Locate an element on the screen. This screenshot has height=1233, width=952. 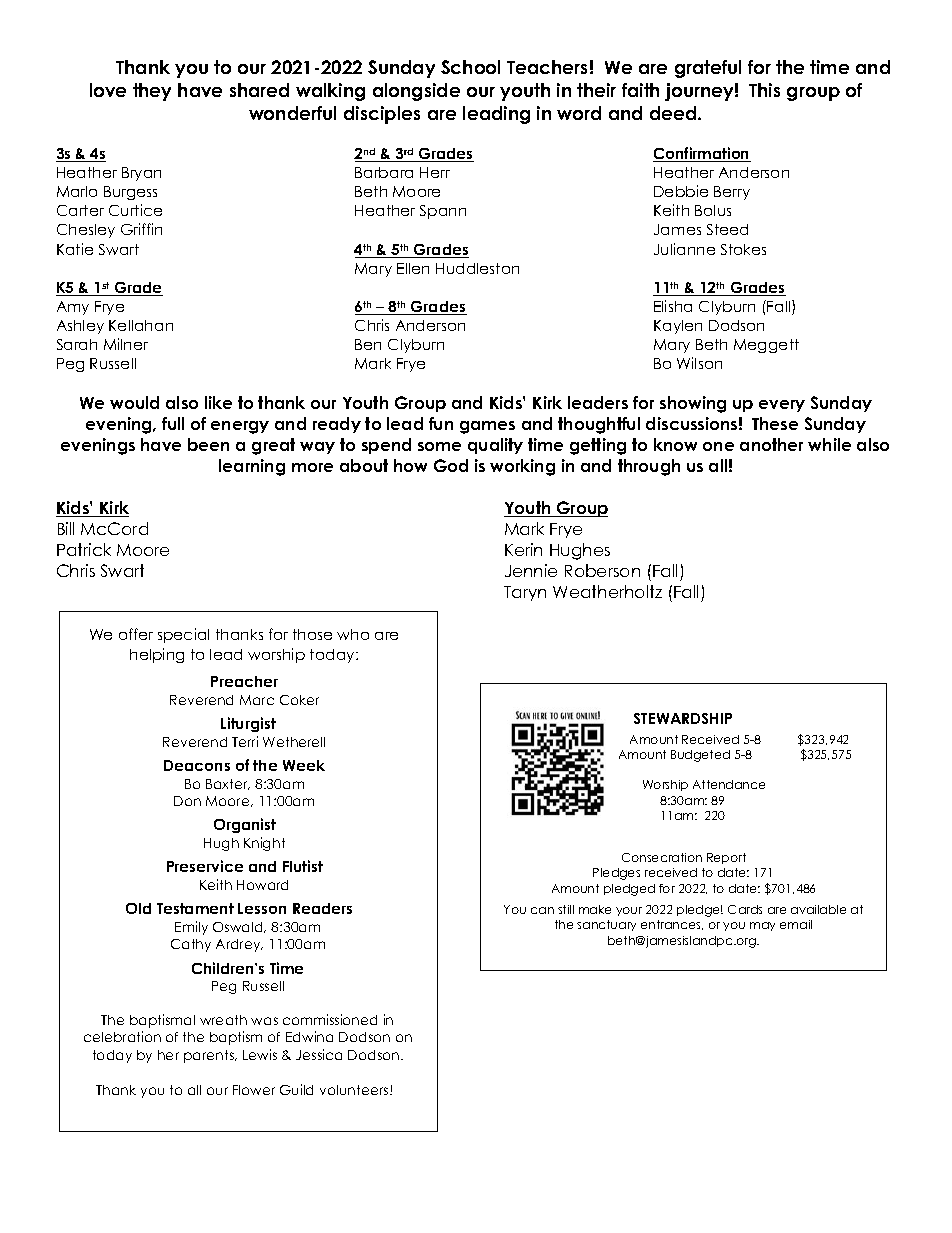
alongside is located at coordinates (416, 92).
